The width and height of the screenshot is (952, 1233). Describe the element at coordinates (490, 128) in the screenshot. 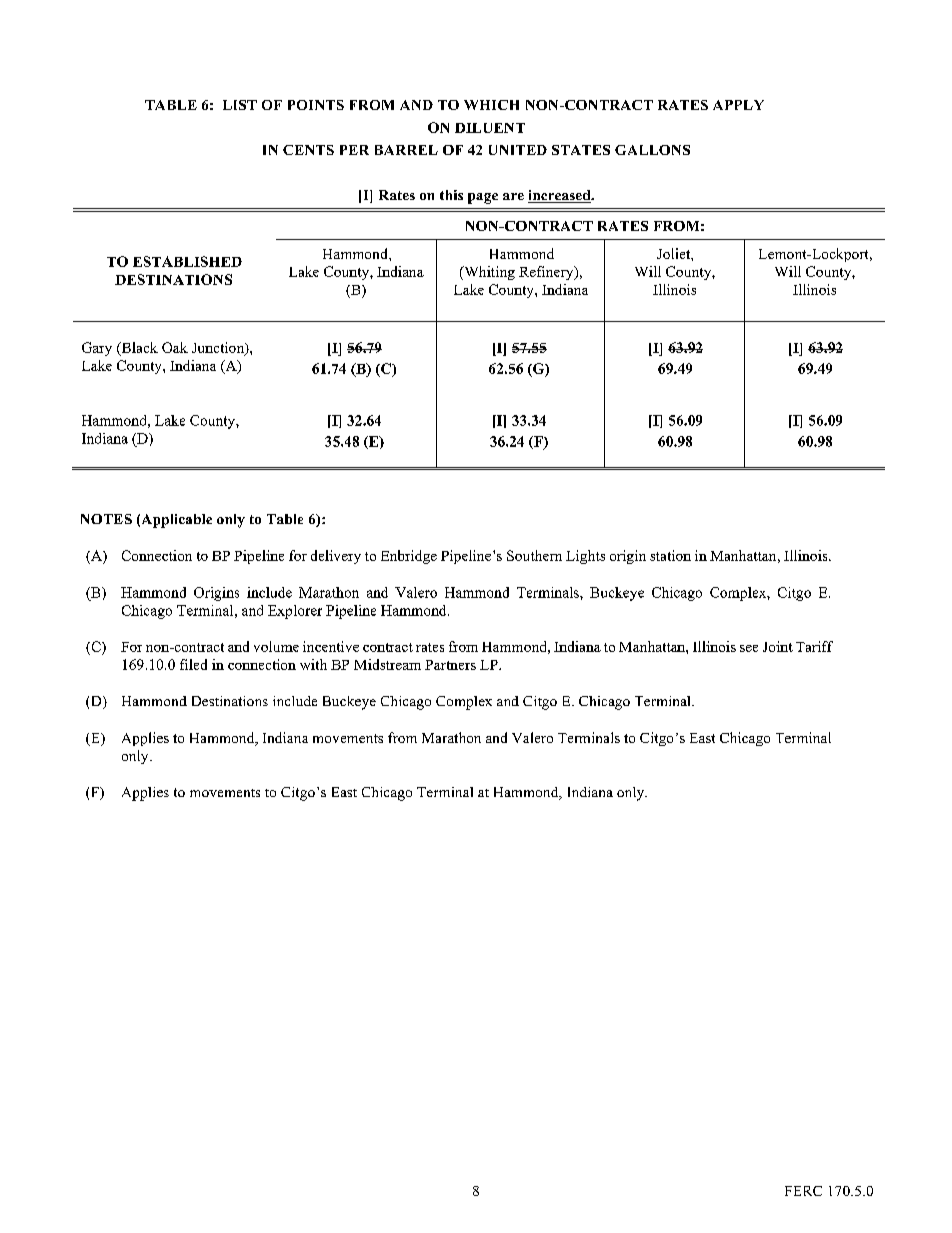

I see `DILUENT` at that location.
